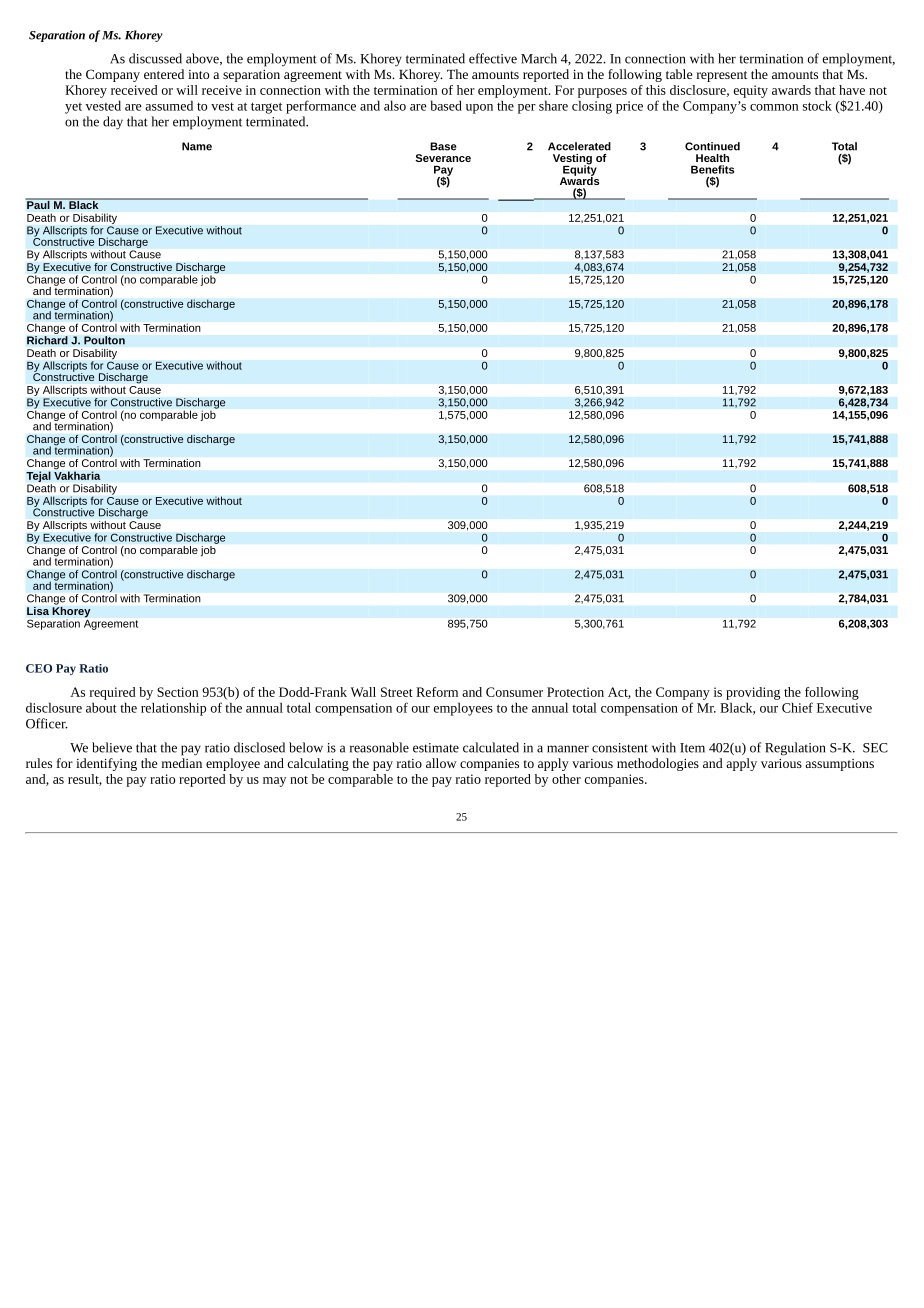 This image has width=924, height=1308. I want to click on Regulation, so click(795, 749).
